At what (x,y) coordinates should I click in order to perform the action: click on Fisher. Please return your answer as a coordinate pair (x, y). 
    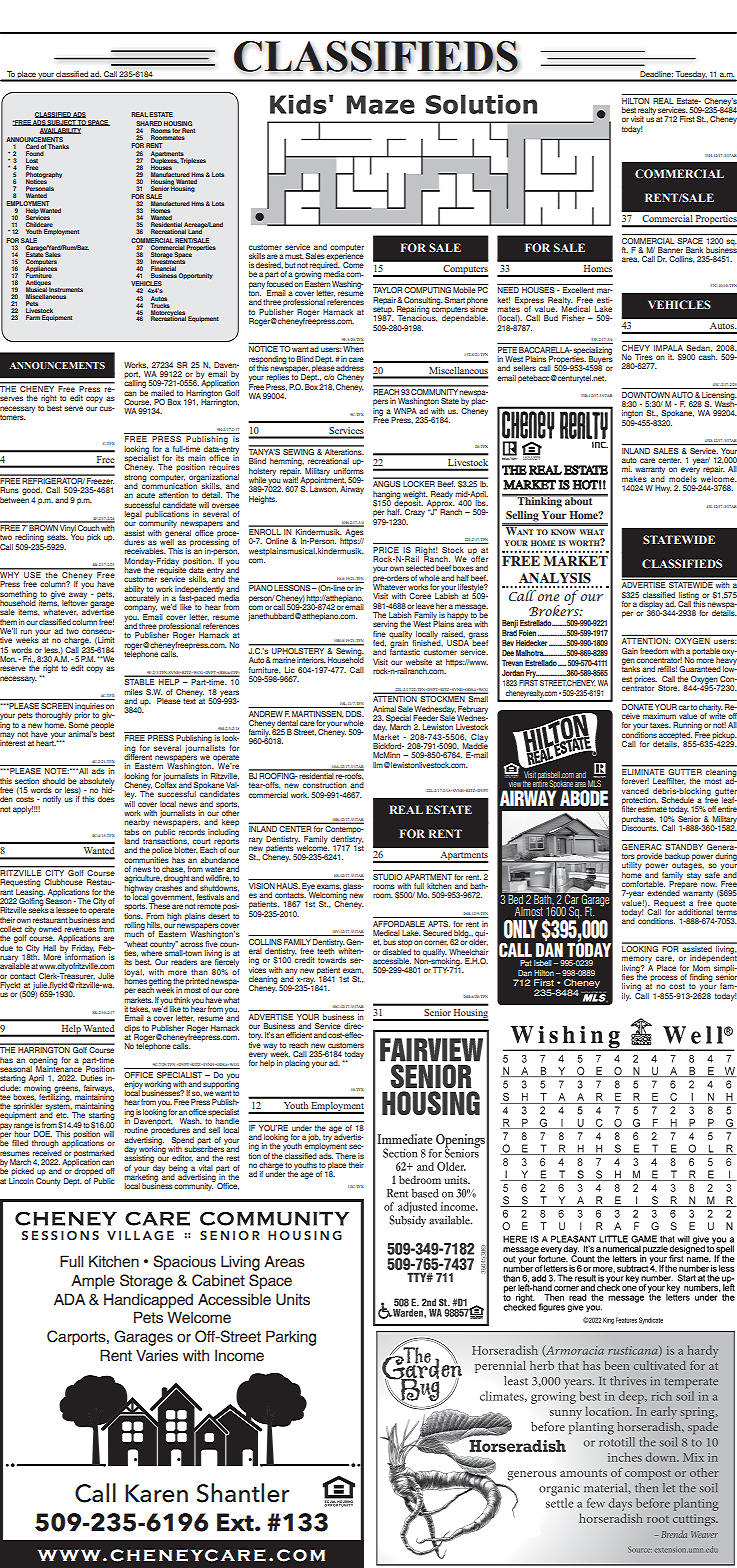
    Looking at the image, I should click on (573, 318).
